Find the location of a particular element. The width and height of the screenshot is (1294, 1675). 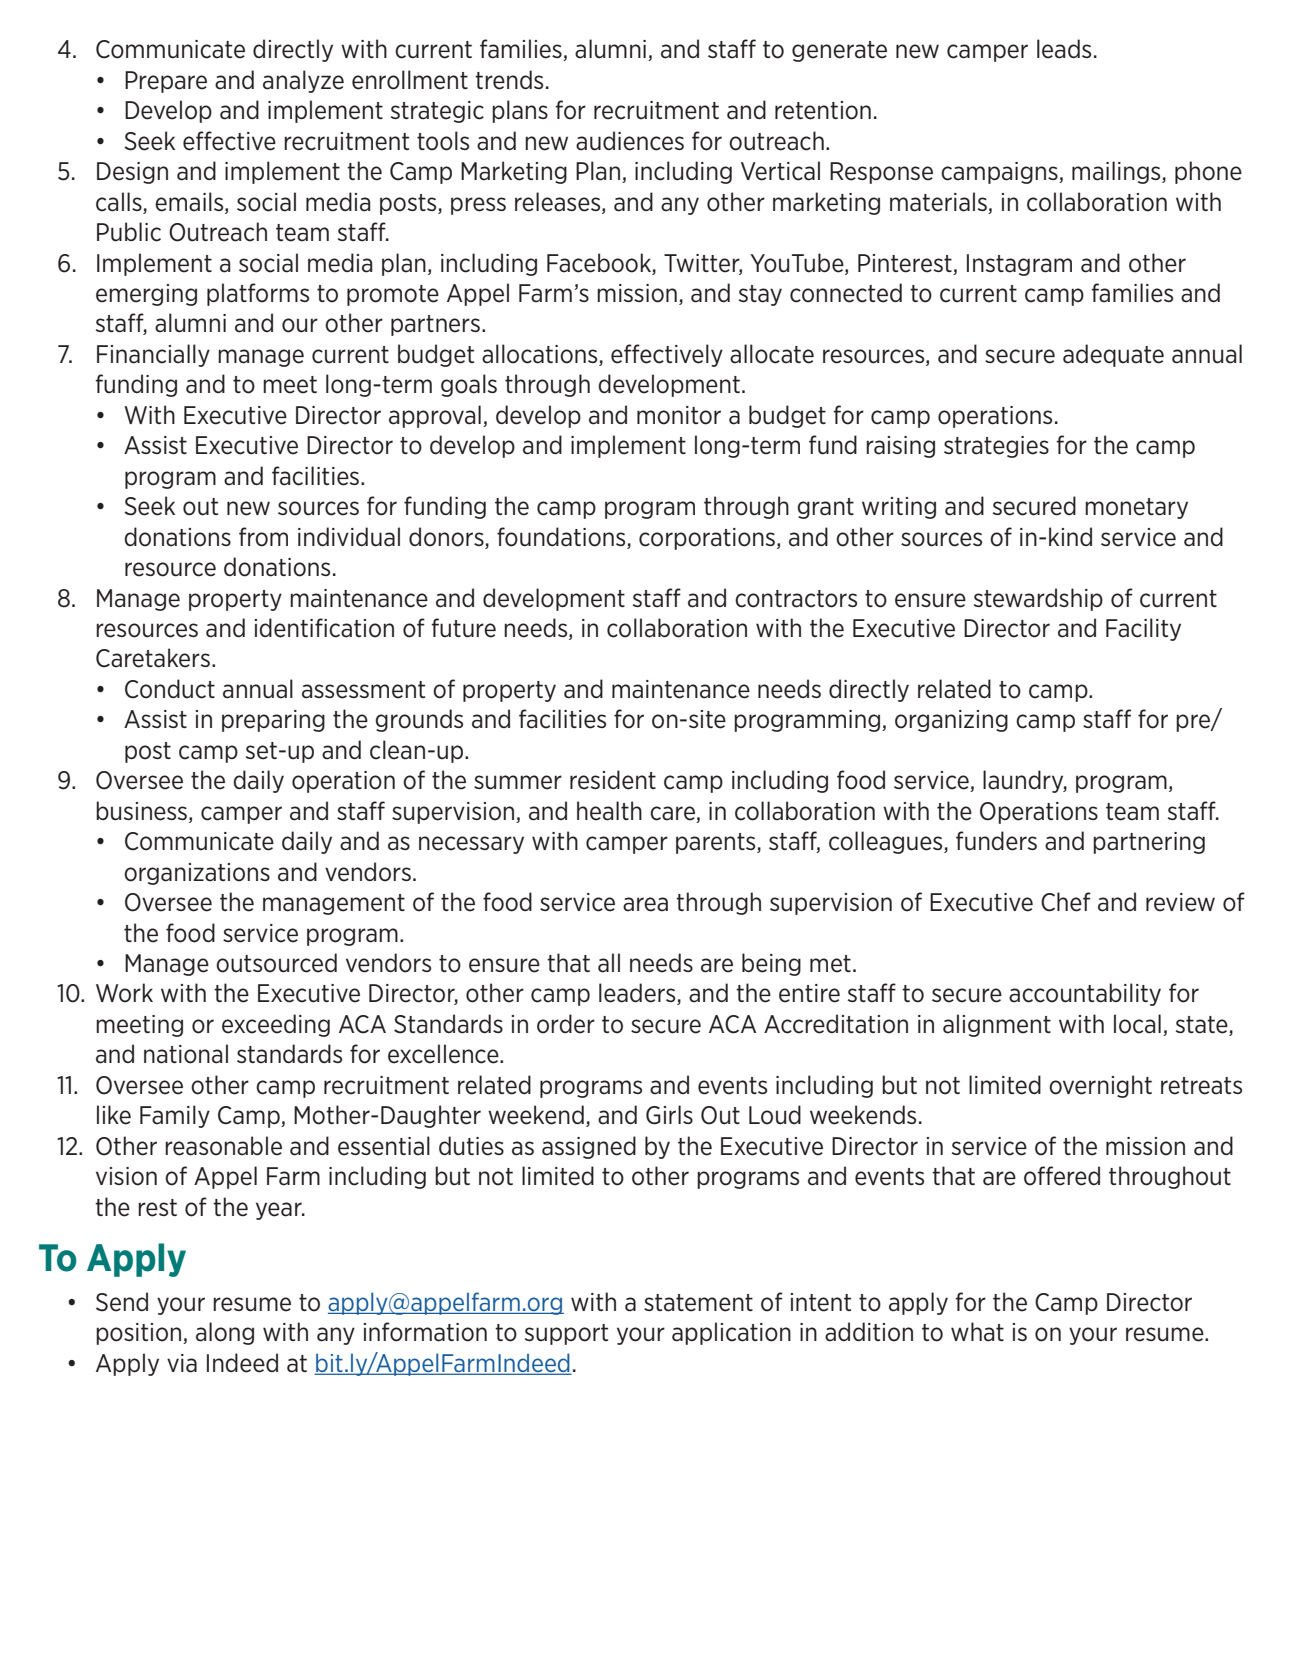

leaders is located at coordinates (638, 994).
